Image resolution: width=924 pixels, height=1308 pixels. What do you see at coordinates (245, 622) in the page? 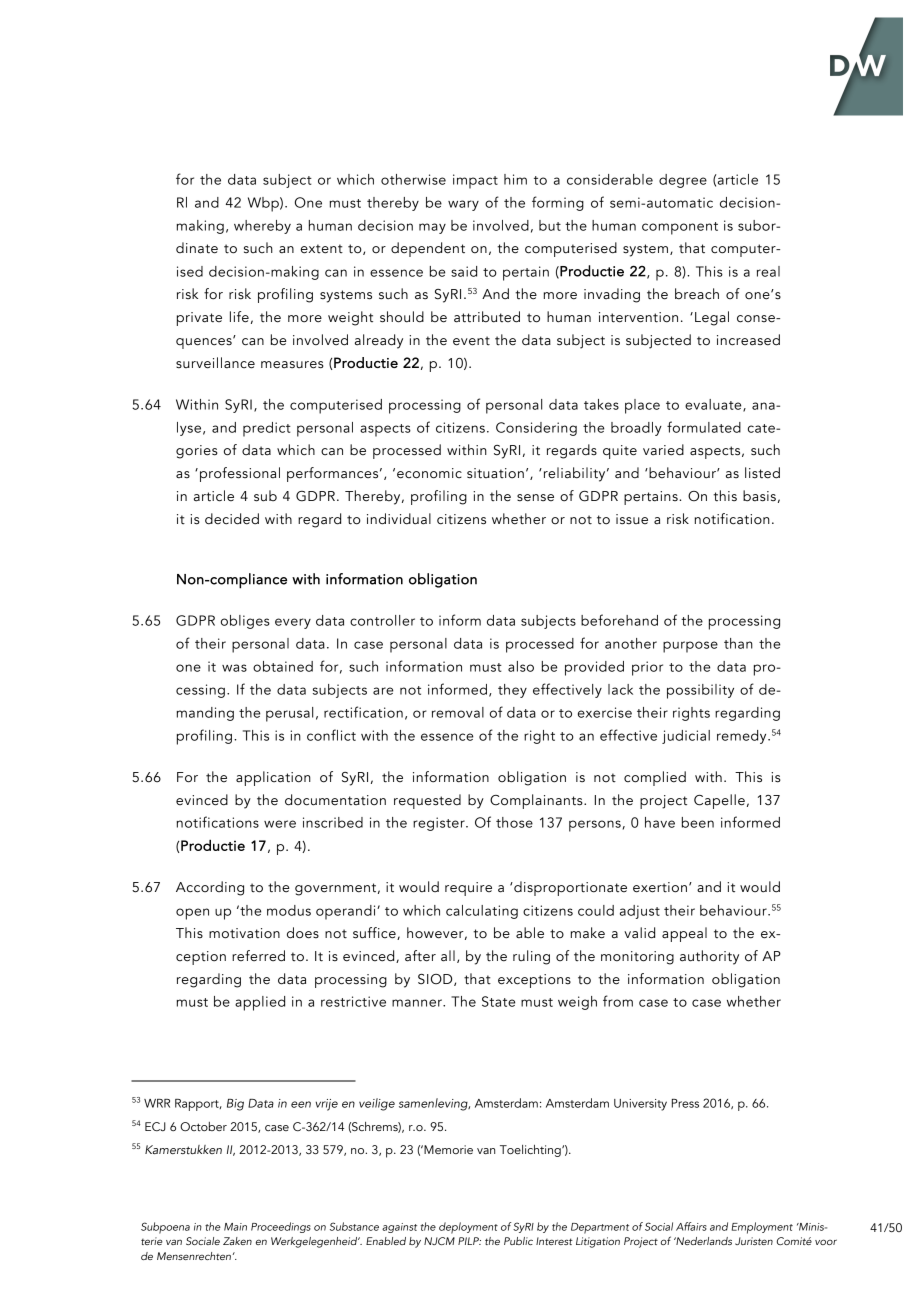
I see `obliges` at bounding box center [245, 622].
